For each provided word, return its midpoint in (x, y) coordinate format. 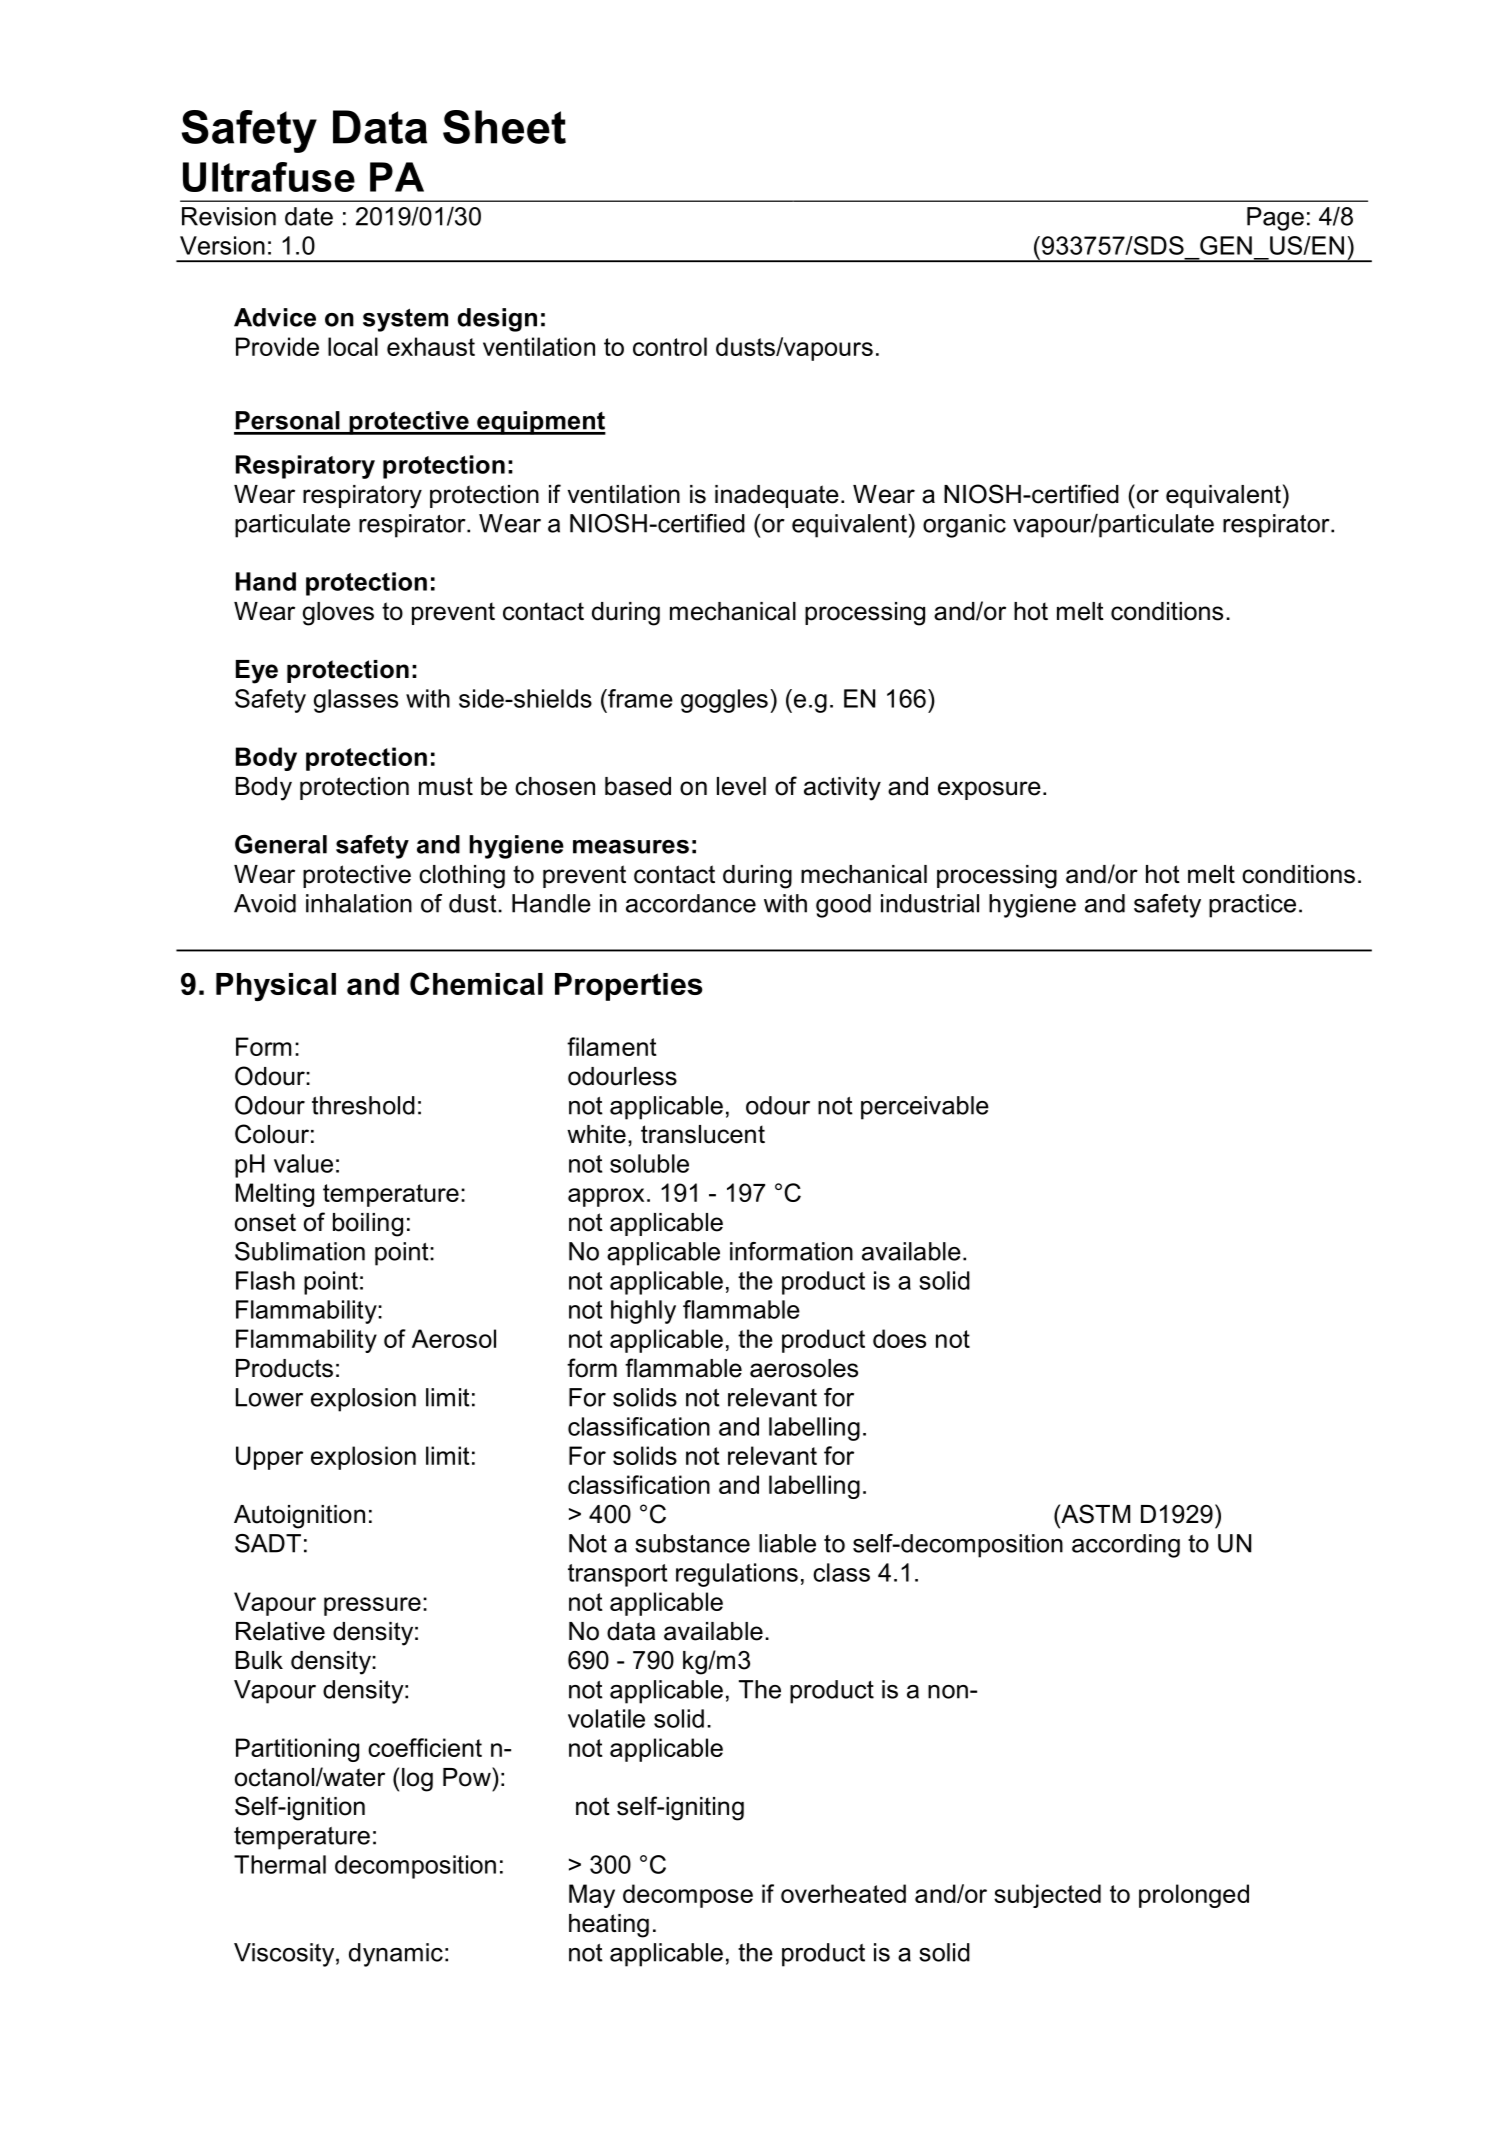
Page (1275, 219)
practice (1252, 906)
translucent (703, 1134)
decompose (688, 1896)
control (670, 346)
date (309, 216)
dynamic (396, 1955)
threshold (363, 1105)
